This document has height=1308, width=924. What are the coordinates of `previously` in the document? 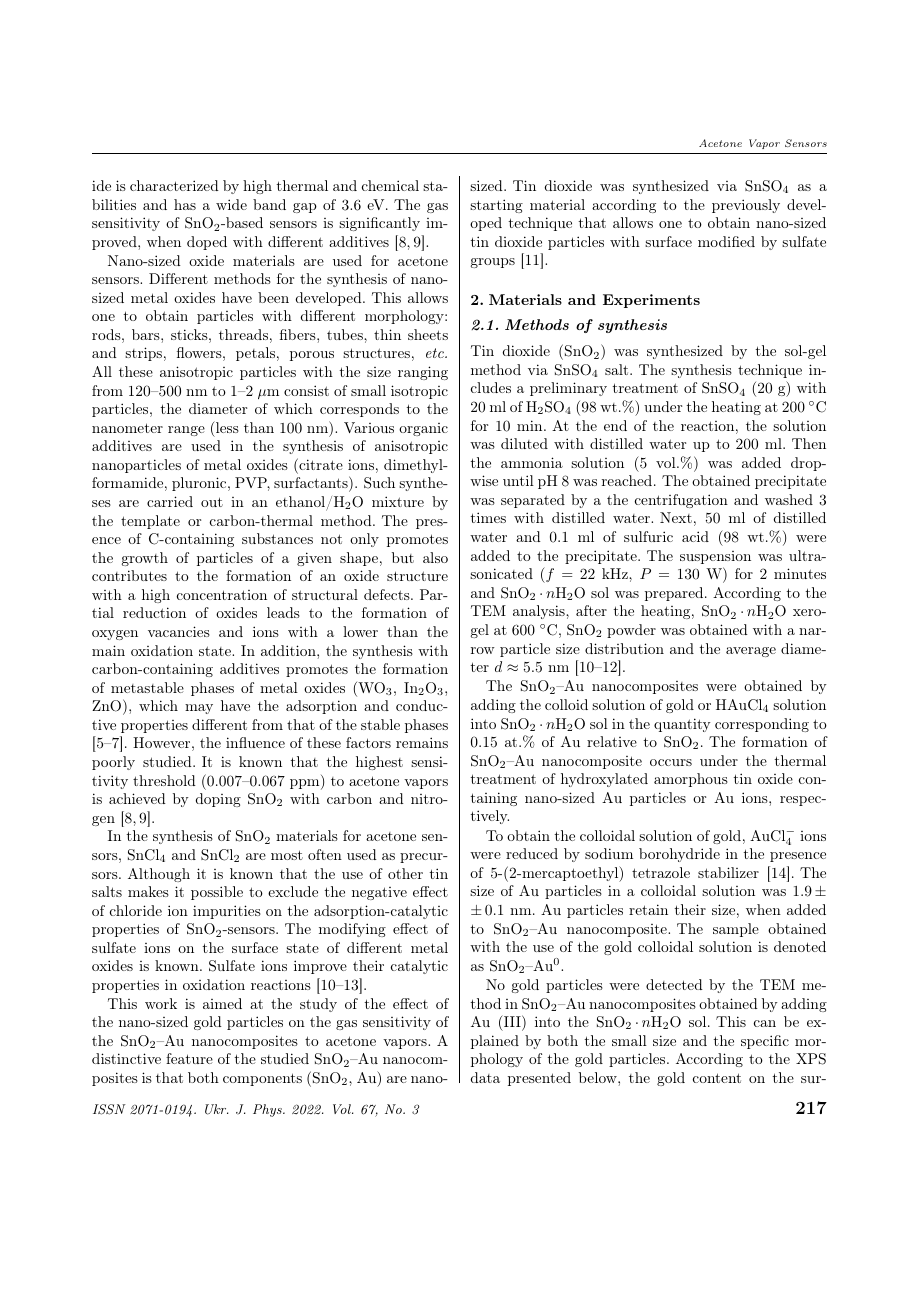 It's located at (746, 206).
